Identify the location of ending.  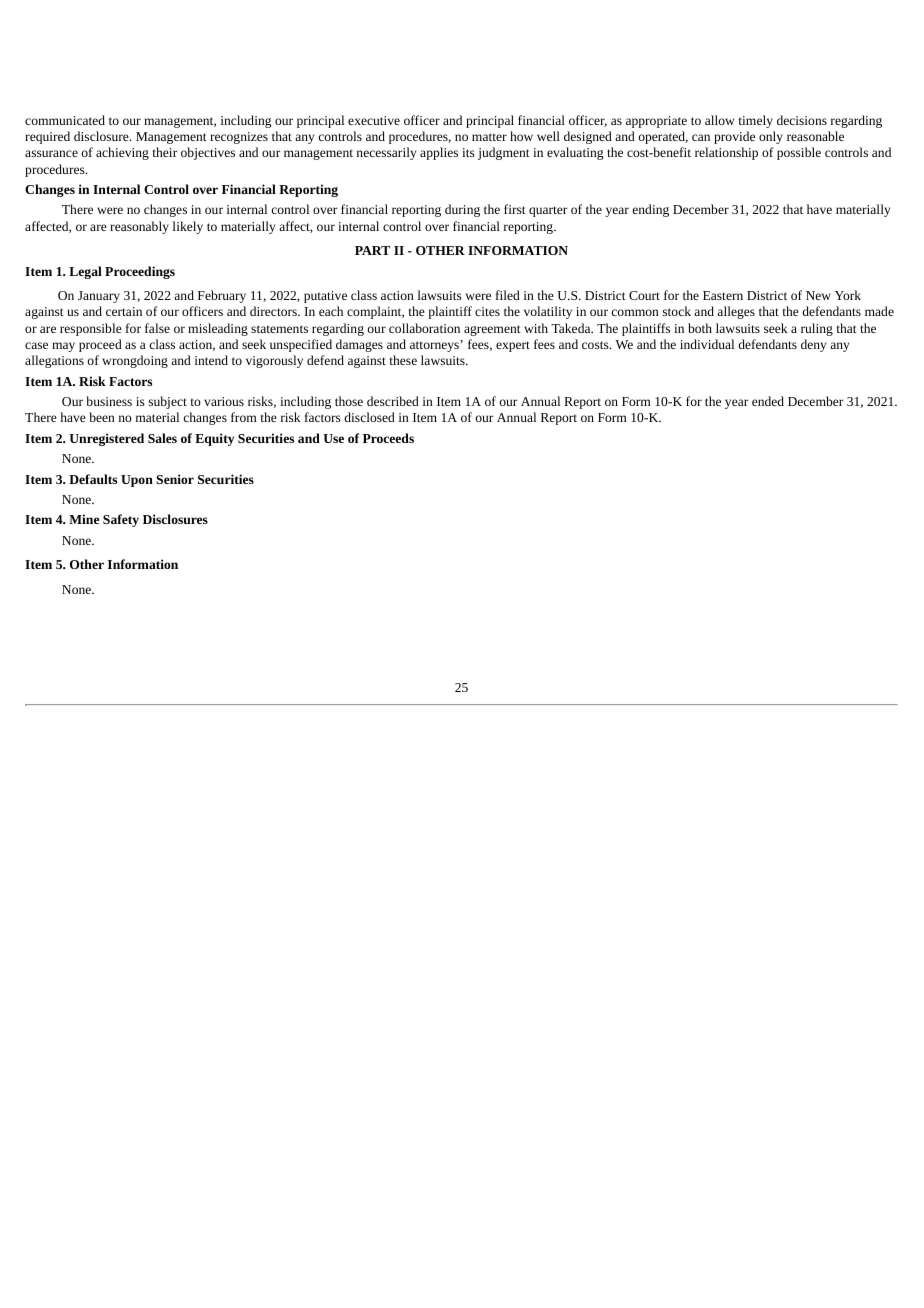
(651, 210).
